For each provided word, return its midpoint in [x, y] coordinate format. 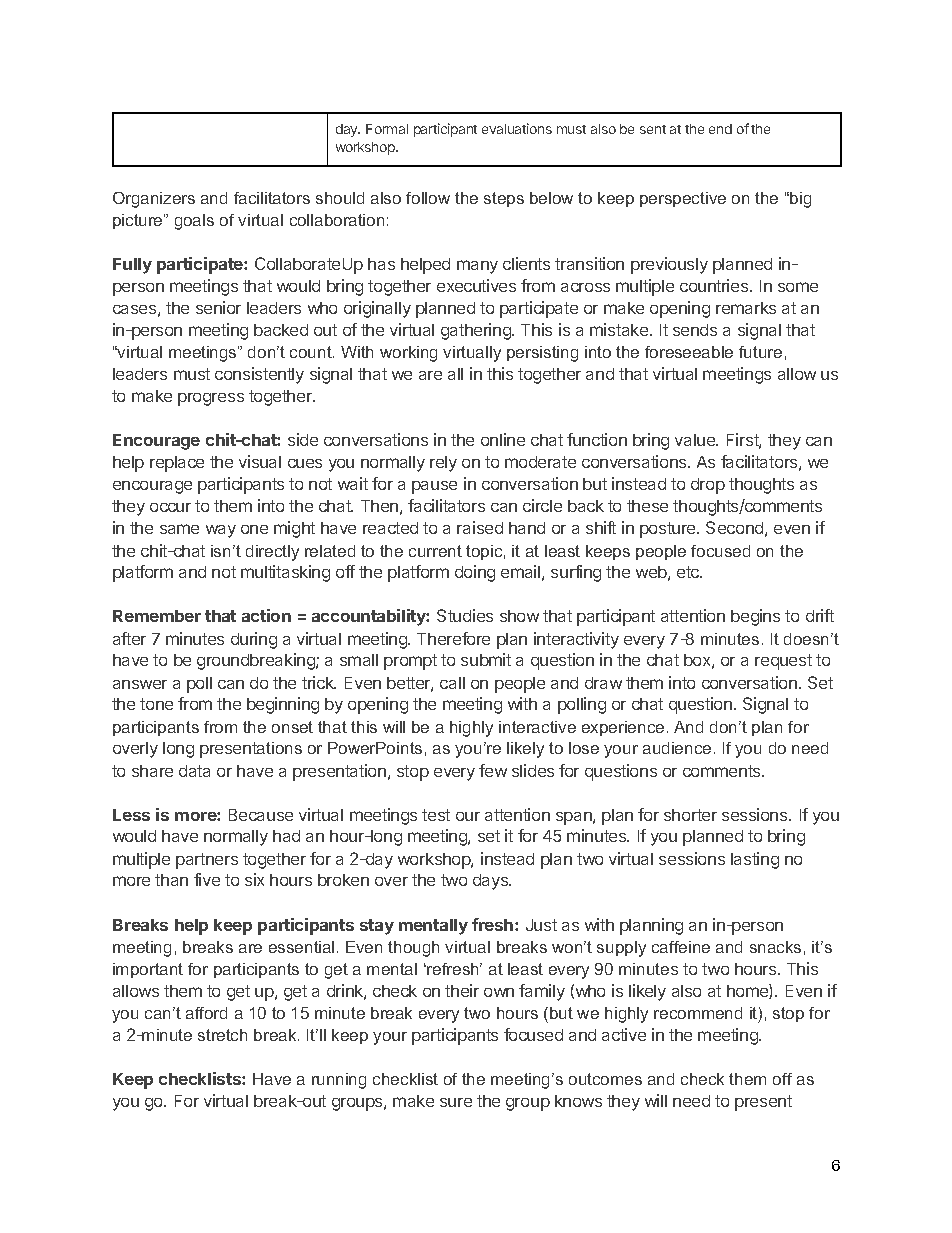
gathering [477, 331]
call [452, 683]
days [491, 882]
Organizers [154, 200]
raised [480, 527]
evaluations [517, 128]
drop [708, 486]
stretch [222, 1035]
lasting [755, 860]
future [760, 352]
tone [156, 704]
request [783, 662]
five [207, 879]
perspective [683, 199]
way [221, 531]
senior [218, 307]
